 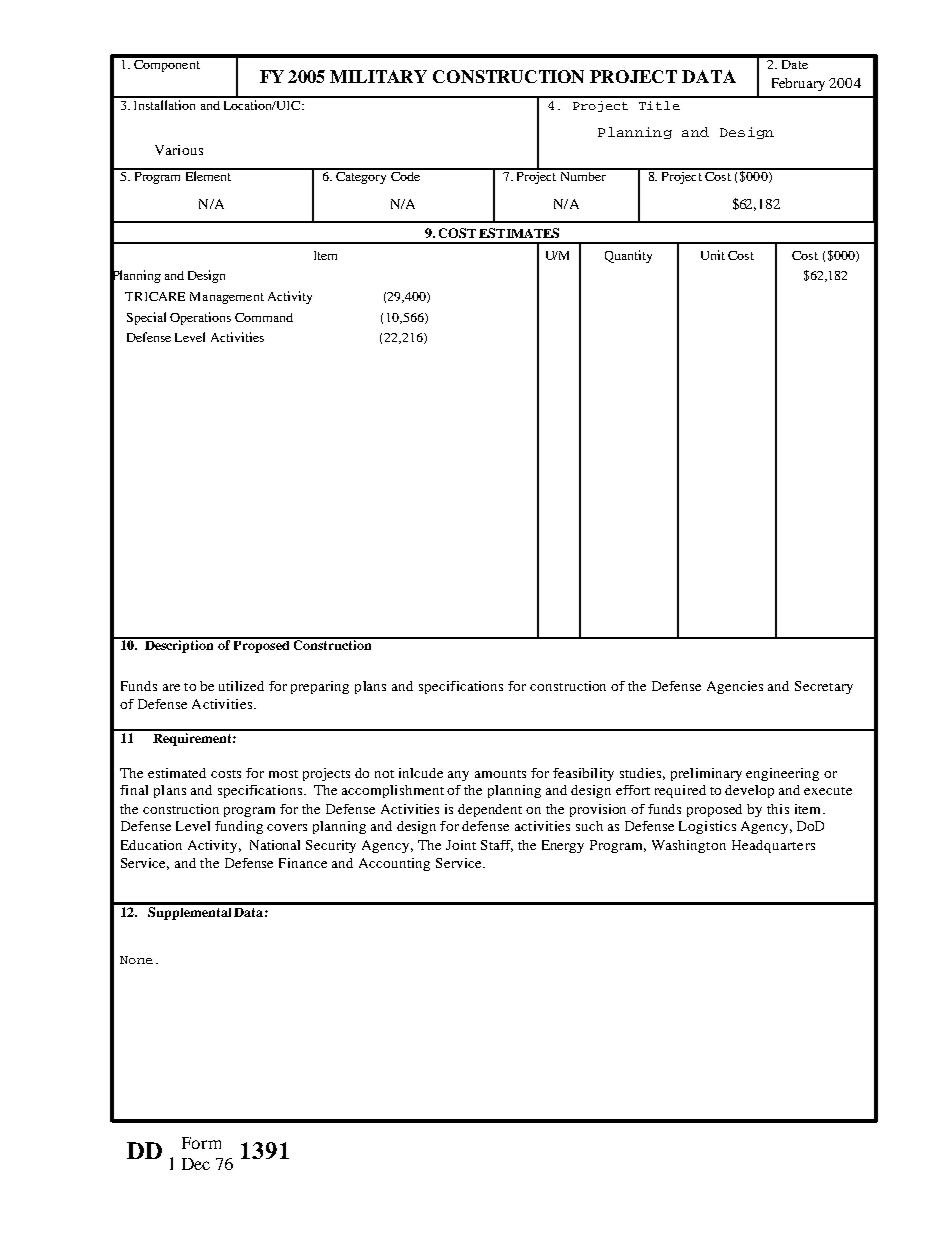 I want to click on Agencies, so click(x=735, y=687).
